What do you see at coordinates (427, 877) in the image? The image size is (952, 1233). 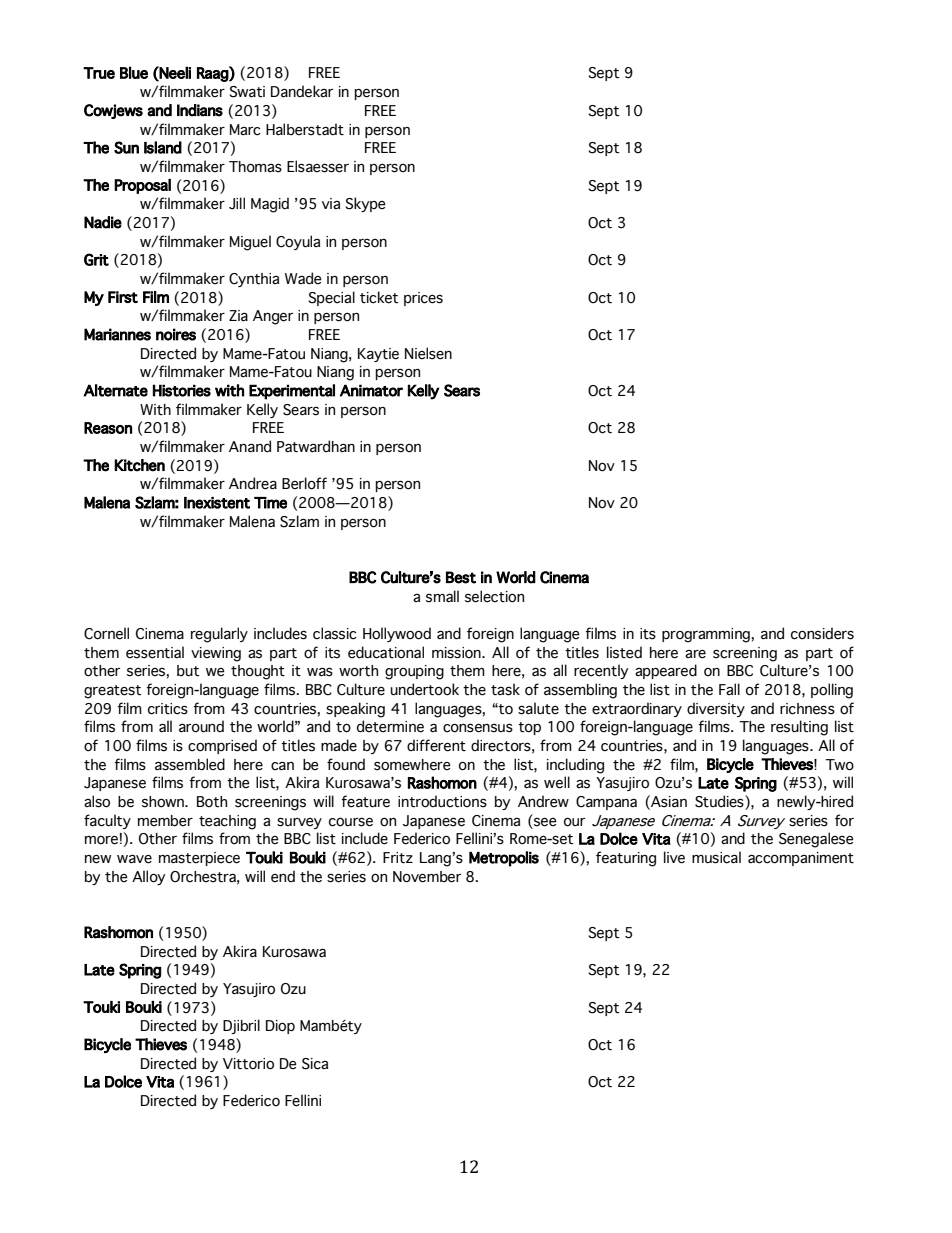 I see `November` at bounding box center [427, 877].
